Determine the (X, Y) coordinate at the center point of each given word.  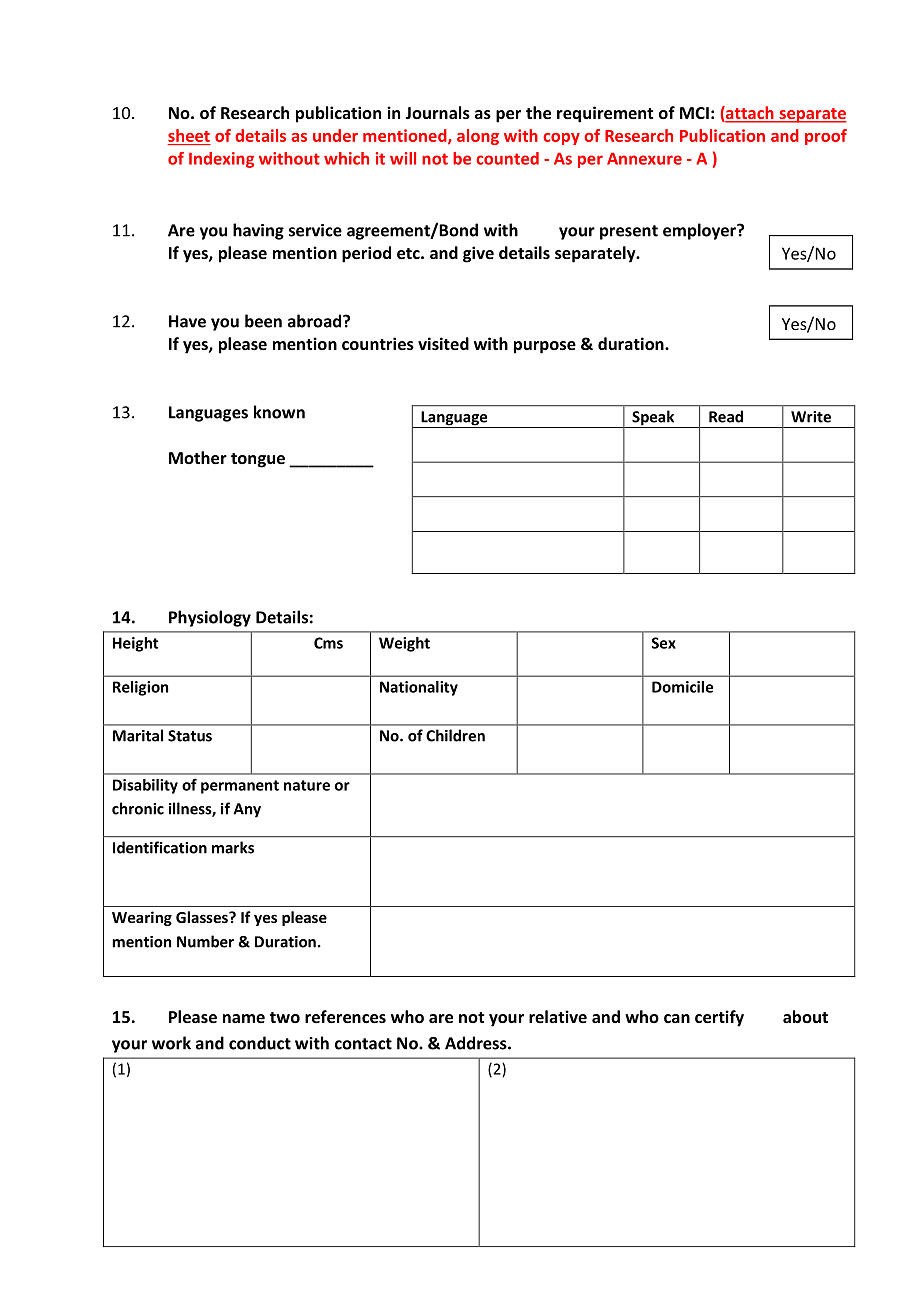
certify (719, 1018)
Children (455, 735)
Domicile (682, 687)
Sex (664, 643)
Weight (404, 644)
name (244, 1018)
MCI (694, 113)
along (478, 137)
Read (726, 416)
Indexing (221, 160)
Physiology (210, 618)
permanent (240, 787)
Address (477, 1043)
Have (187, 321)
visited (443, 343)
